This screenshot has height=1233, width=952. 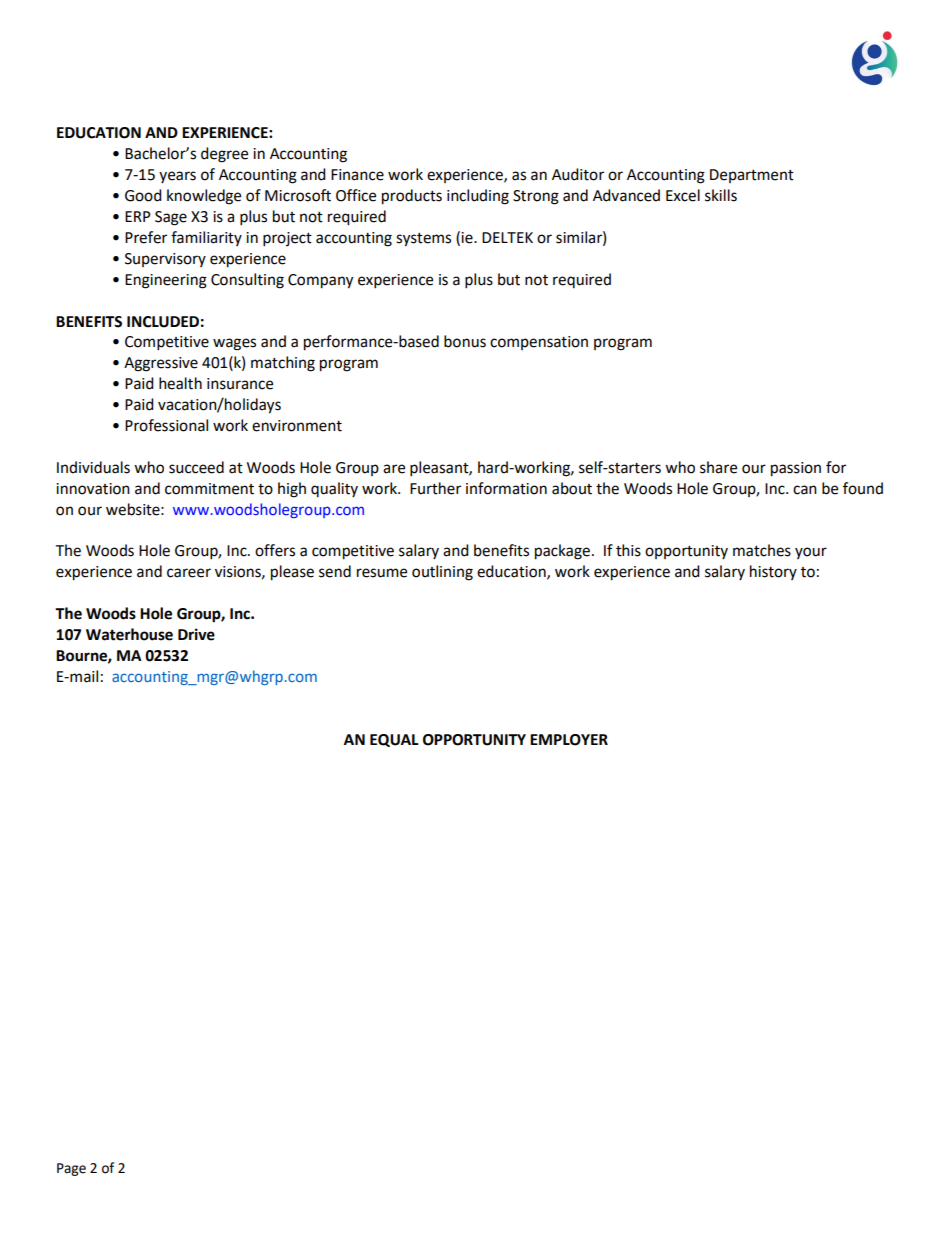 What do you see at coordinates (796, 469) in the screenshot?
I see `passion` at bounding box center [796, 469].
